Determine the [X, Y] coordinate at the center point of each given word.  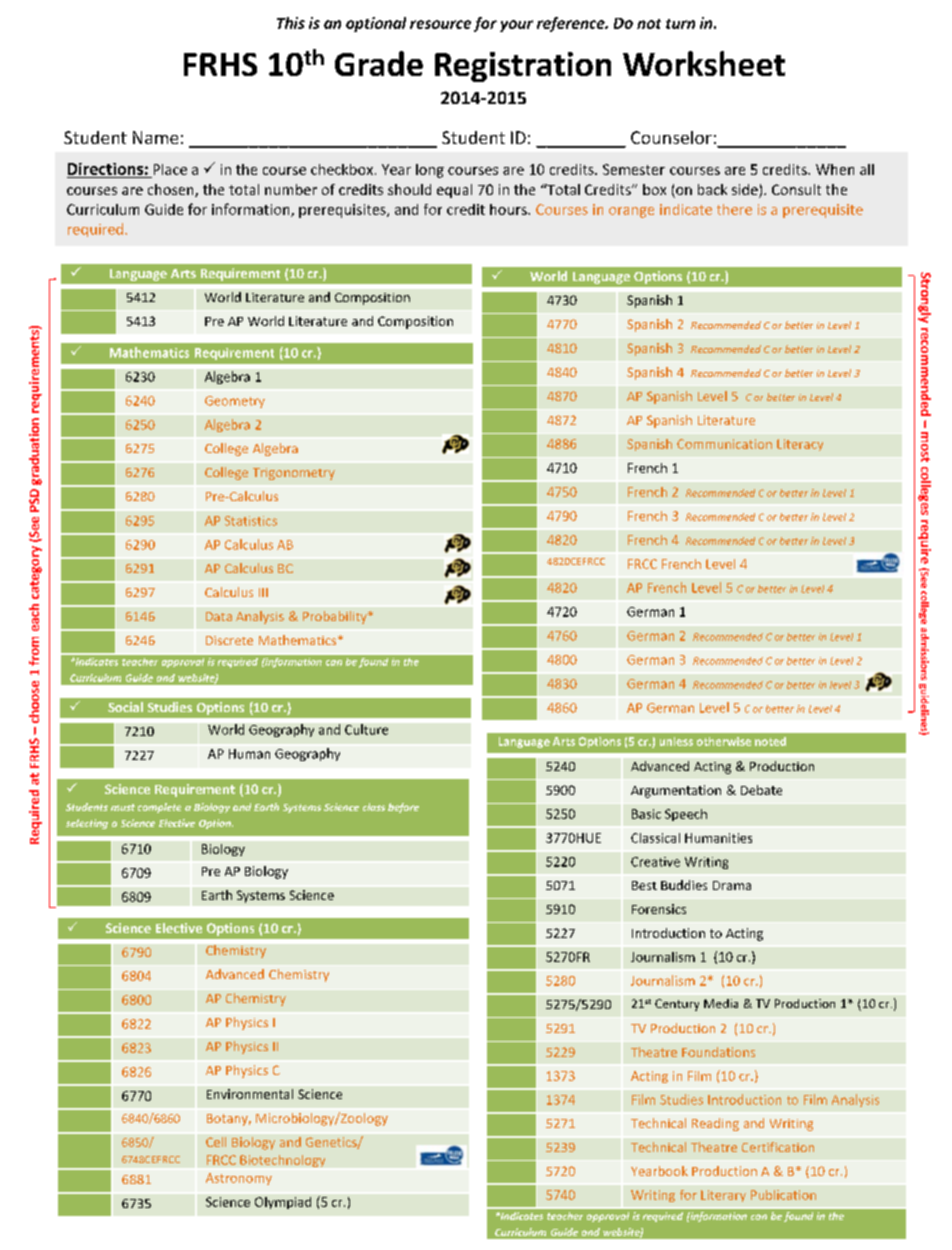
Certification [778, 1147]
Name [155, 137]
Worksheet [704, 63]
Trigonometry [294, 474]
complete [159, 808]
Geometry [235, 402]
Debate [761, 790]
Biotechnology [282, 1161]
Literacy [800, 445]
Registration [523, 67]
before [403, 808]
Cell [216, 1142]
